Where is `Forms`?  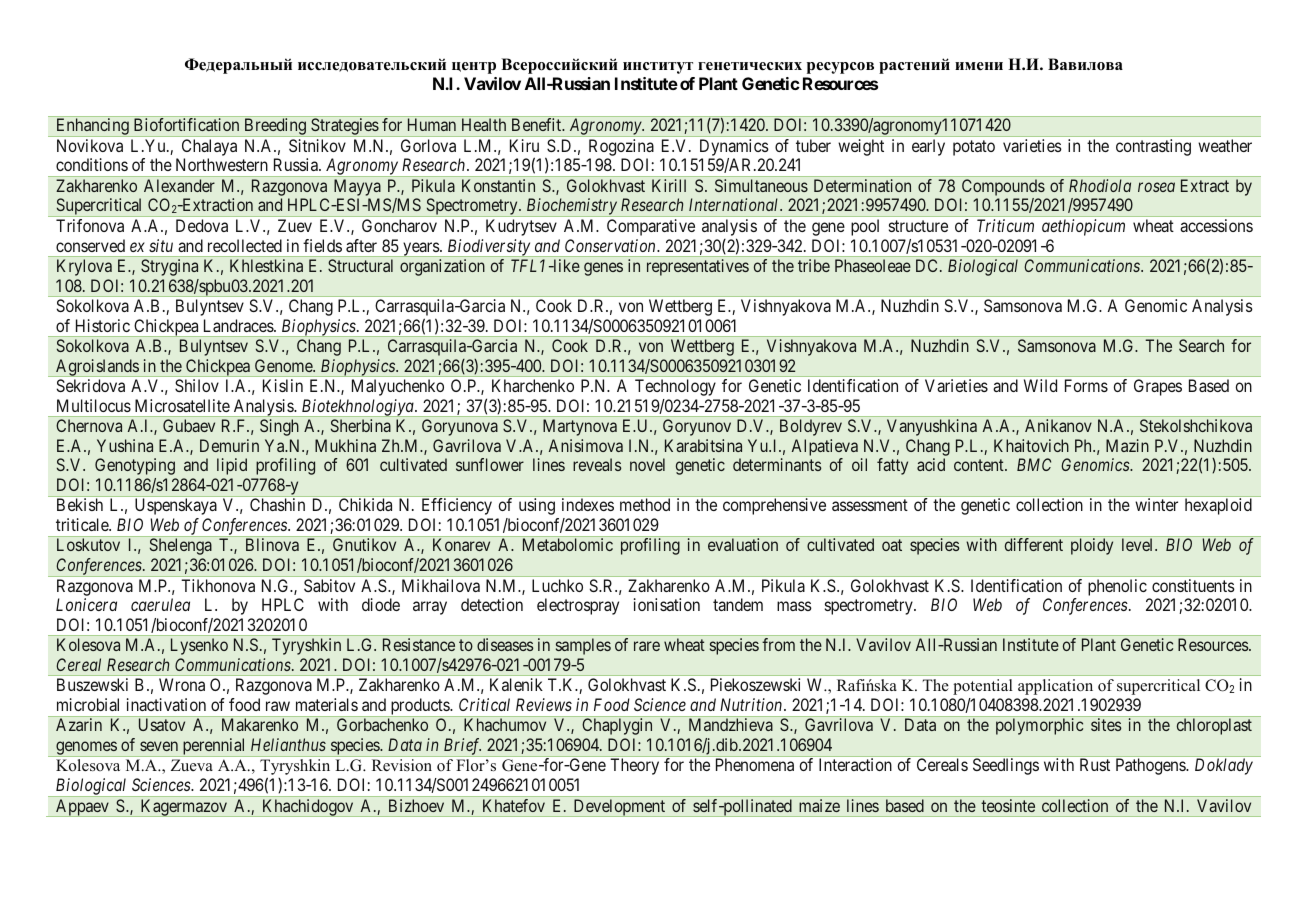
Forms is located at coordinates (1086, 385).
